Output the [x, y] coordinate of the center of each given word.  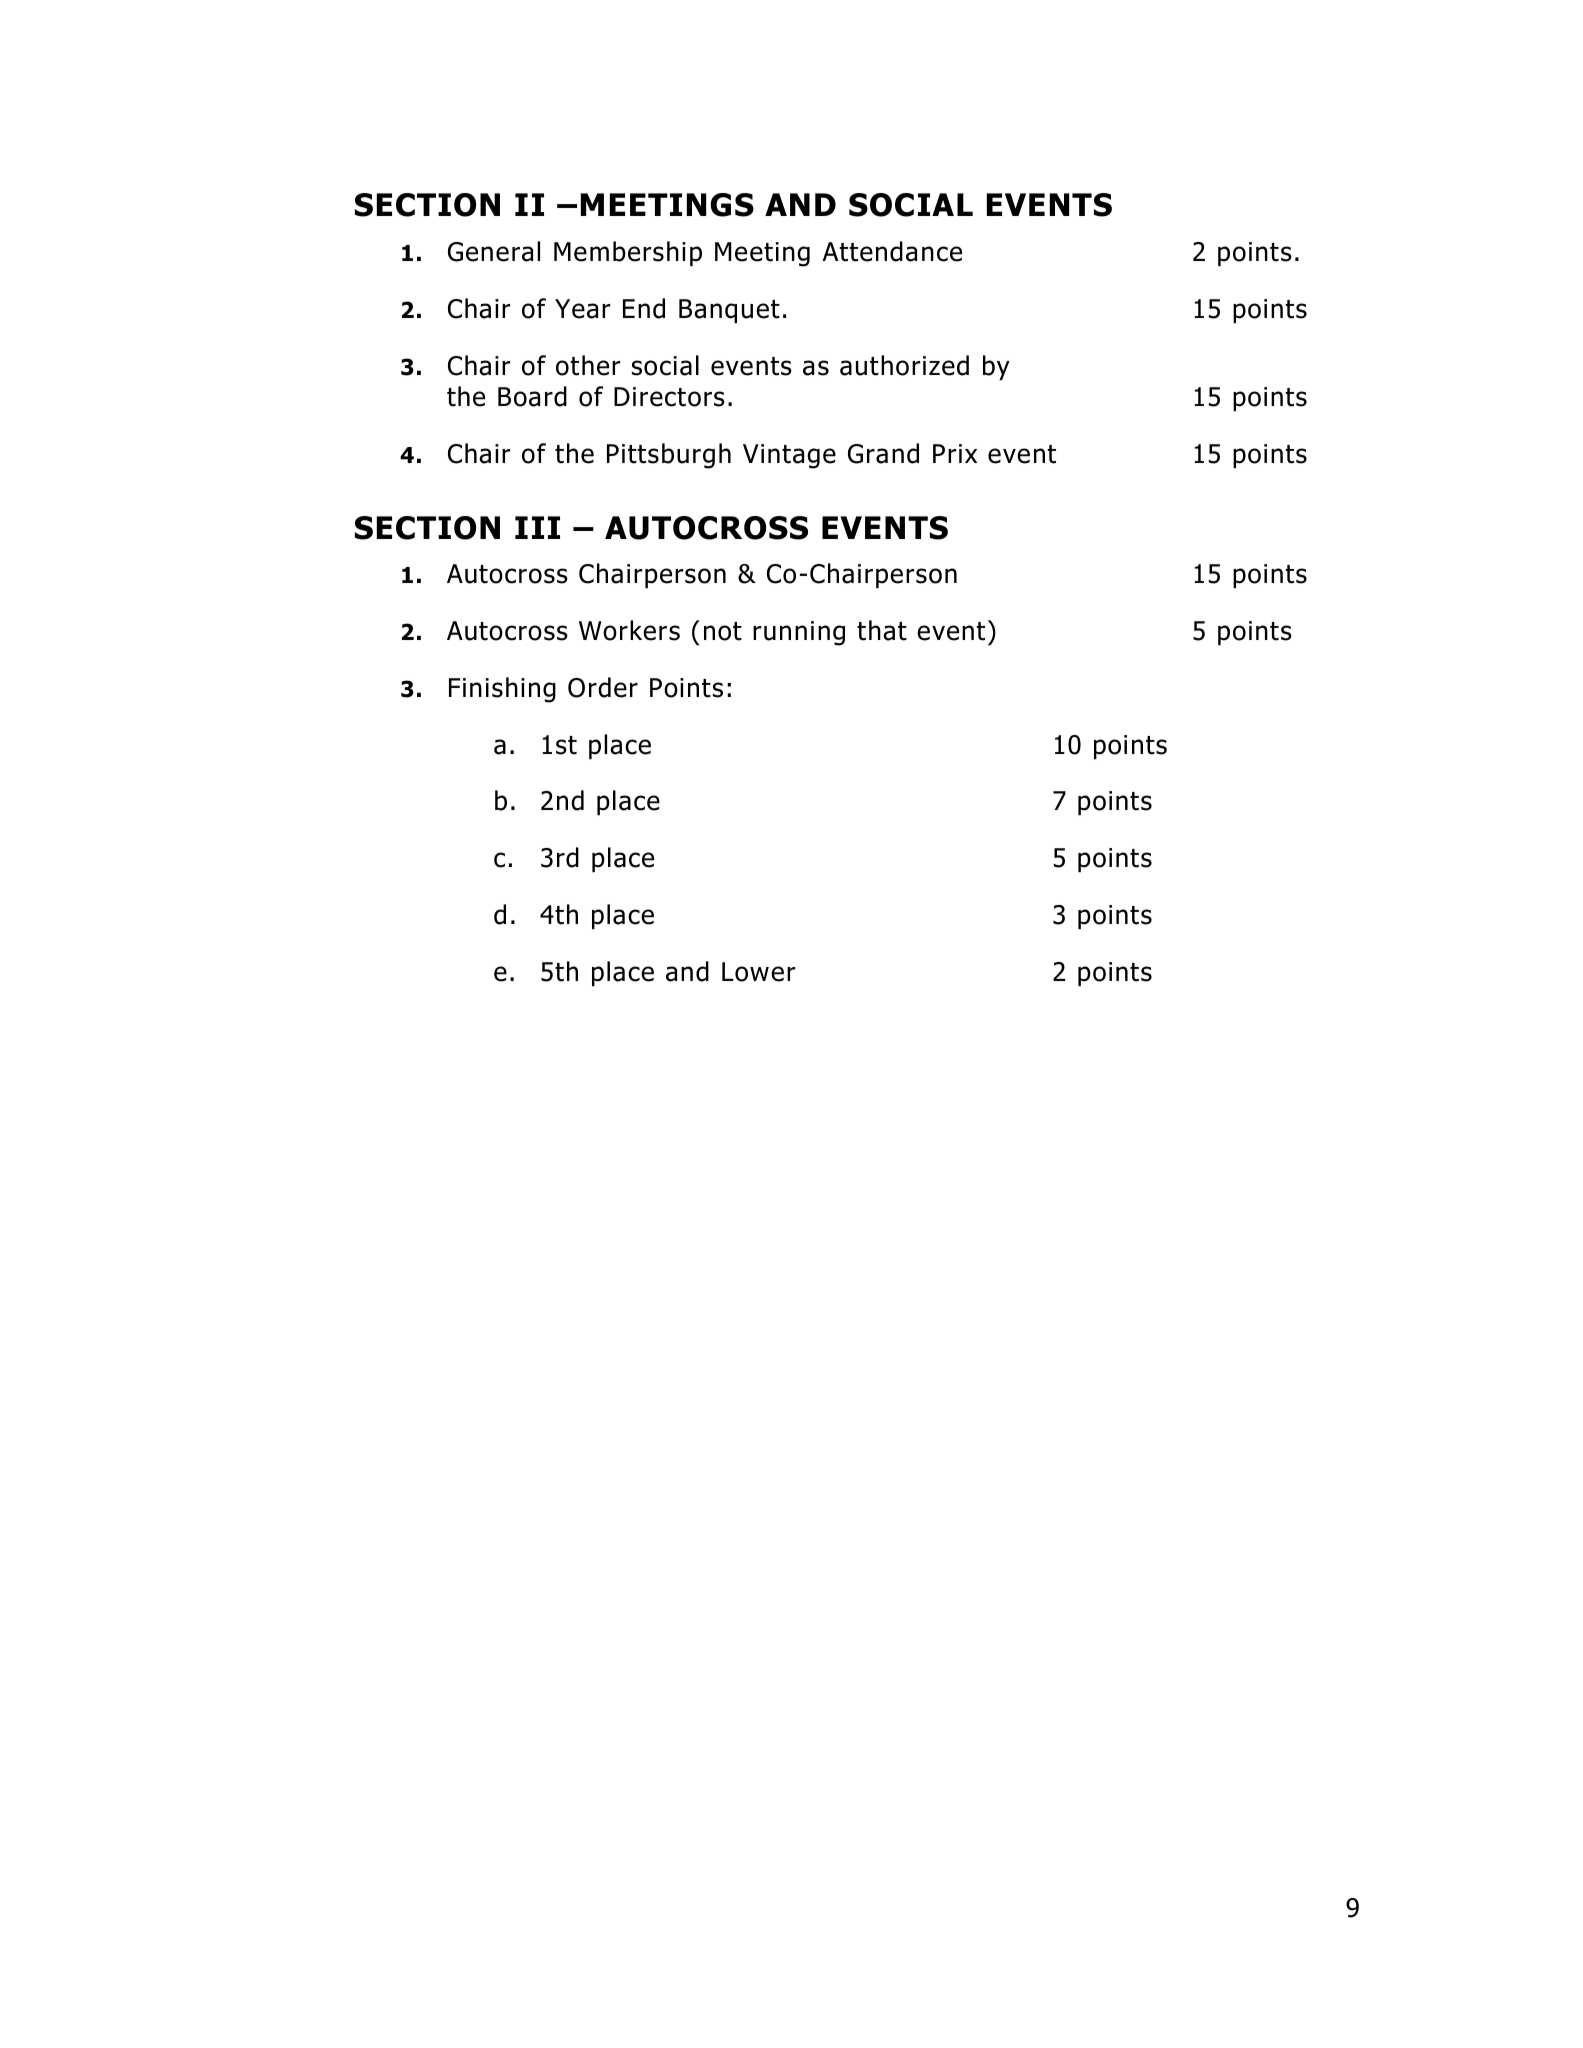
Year [582, 309]
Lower [758, 972]
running [799, 633]
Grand [883, 453]
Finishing [502, 690]
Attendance [892, 251]
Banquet [729, 311]
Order [603, 687]
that [882, 630]
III [537, 527]
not [723, 631]
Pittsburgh [669, 456]
